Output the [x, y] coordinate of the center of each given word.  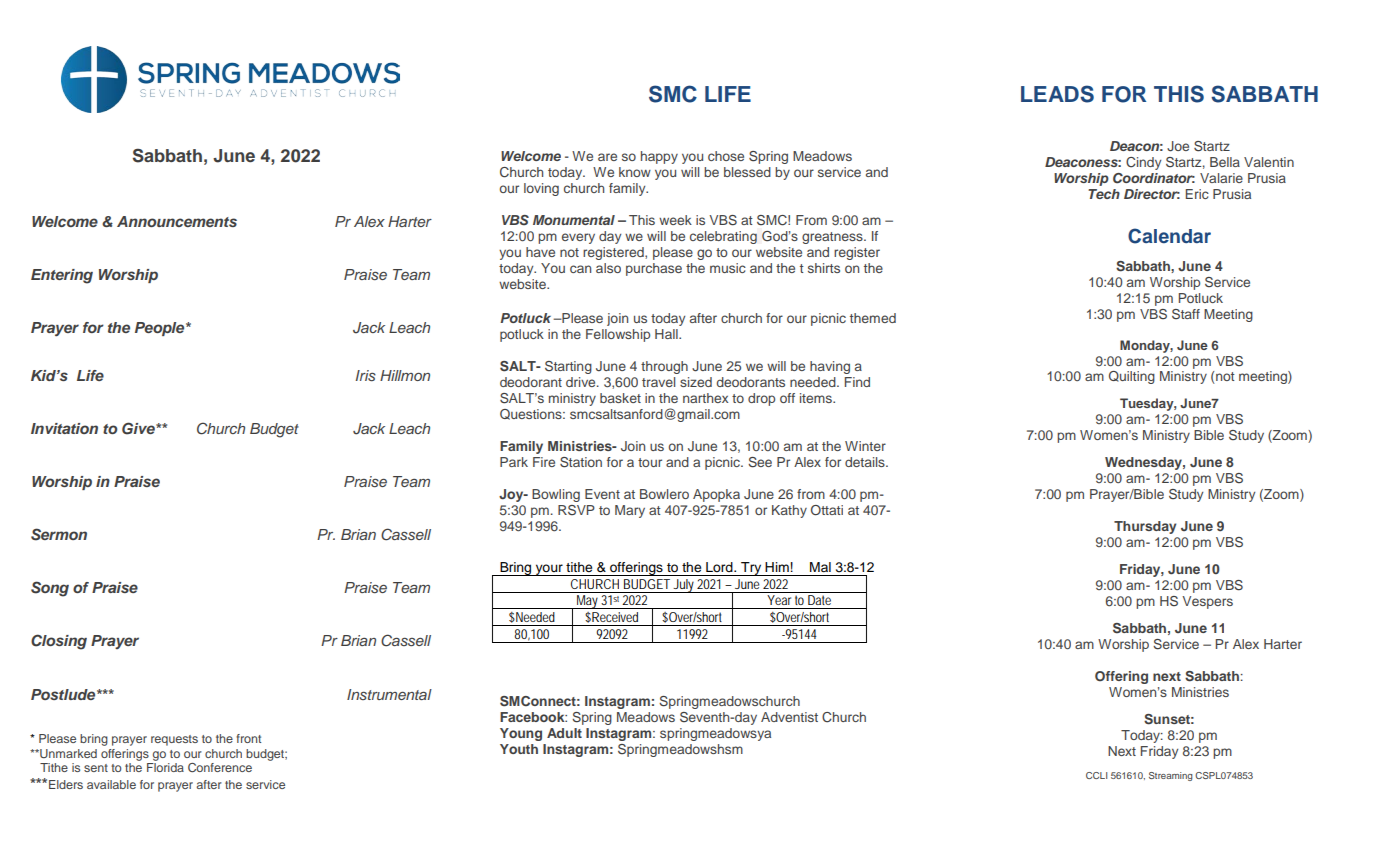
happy [659, 157]
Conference [220, 767]
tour [650, 462]
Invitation [64, 428]
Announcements [177, 221]
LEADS [1057, 94]
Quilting [1132, 377]
